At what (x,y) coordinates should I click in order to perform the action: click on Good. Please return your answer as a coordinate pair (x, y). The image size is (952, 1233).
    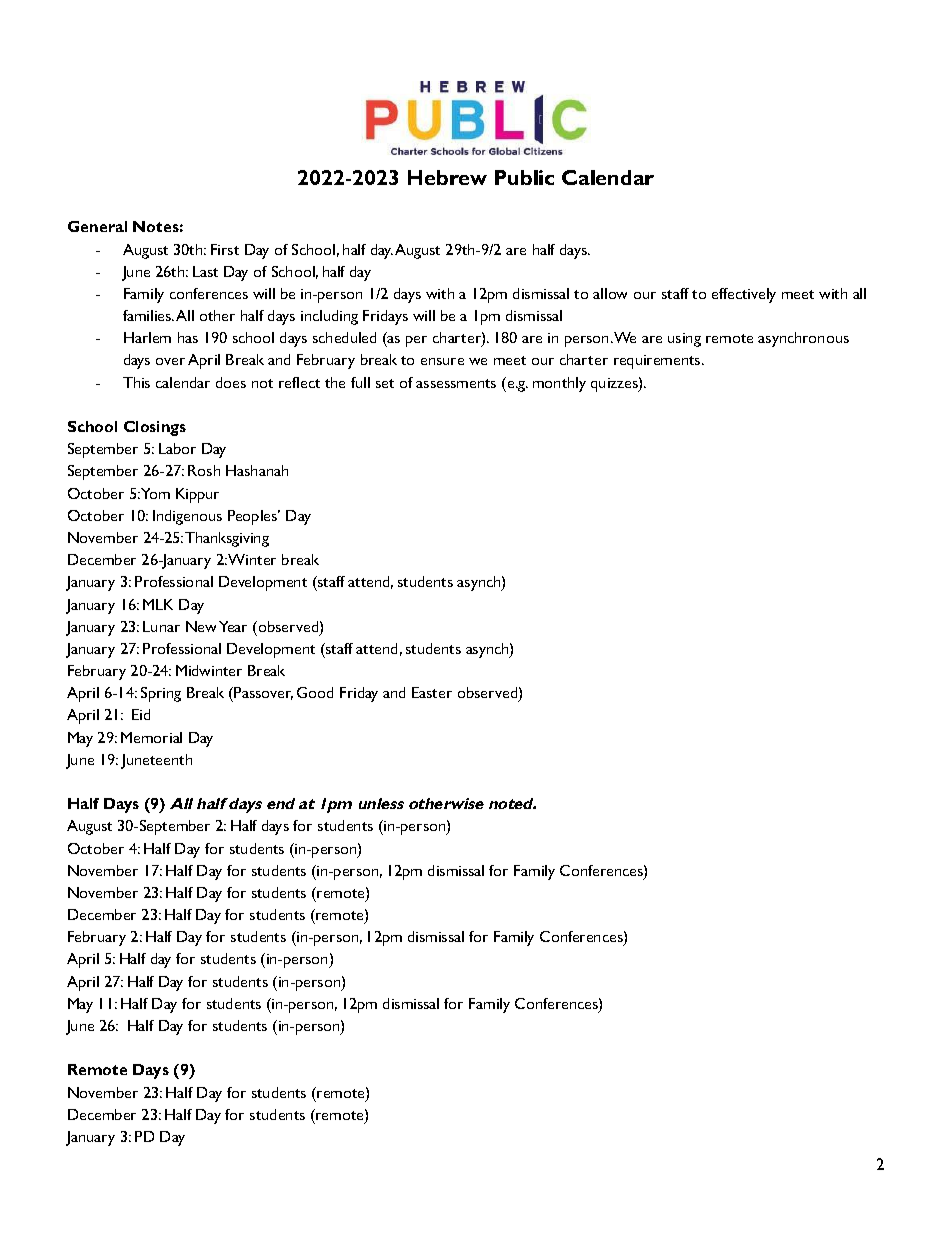
    Looking at the image, I should click on (315, 692).
